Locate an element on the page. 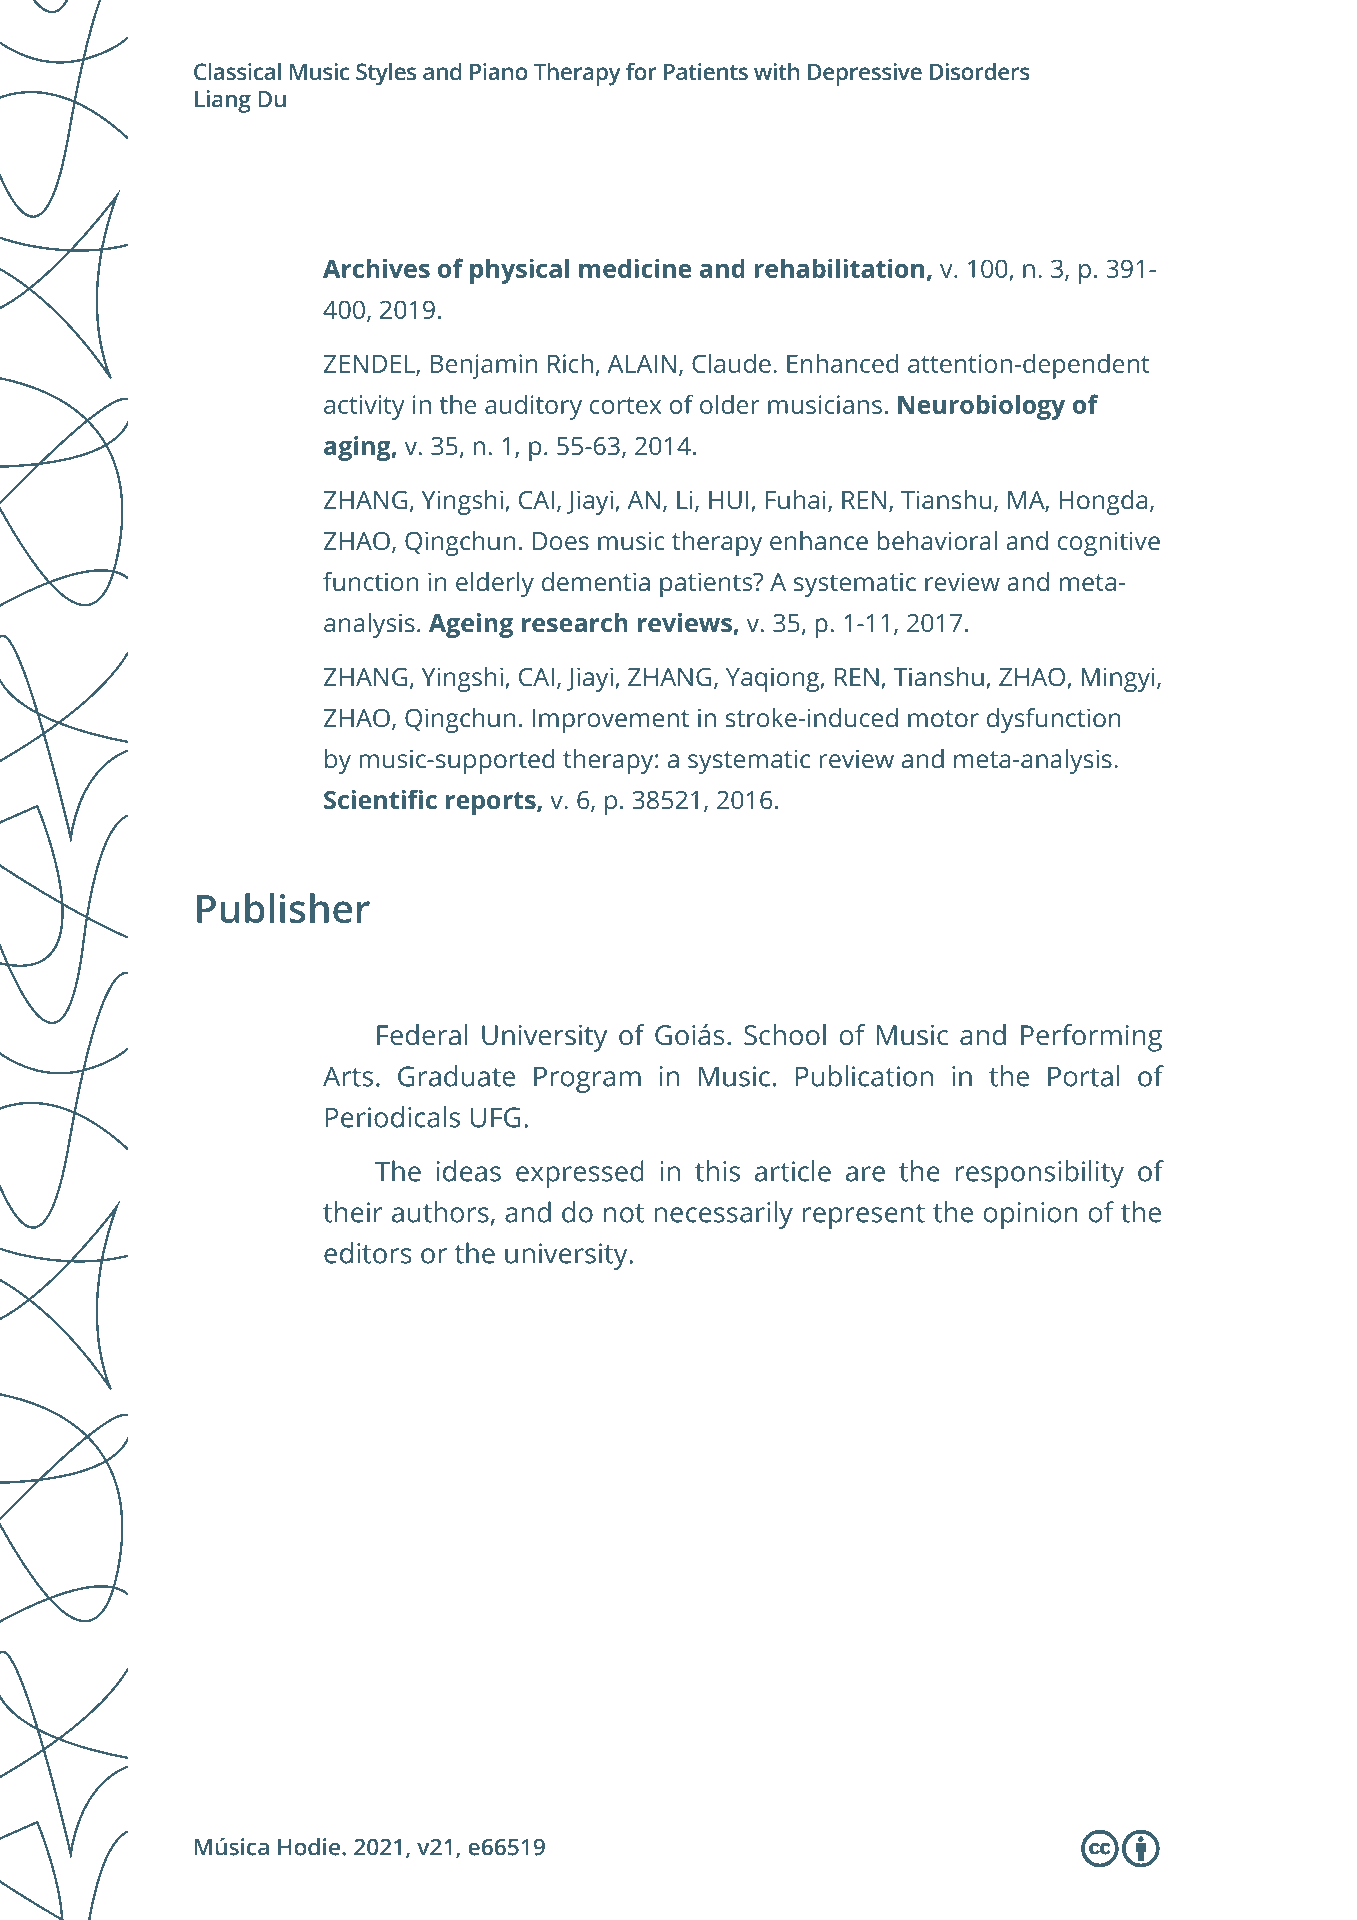  Improvement is located at coordinates (610, 721).
